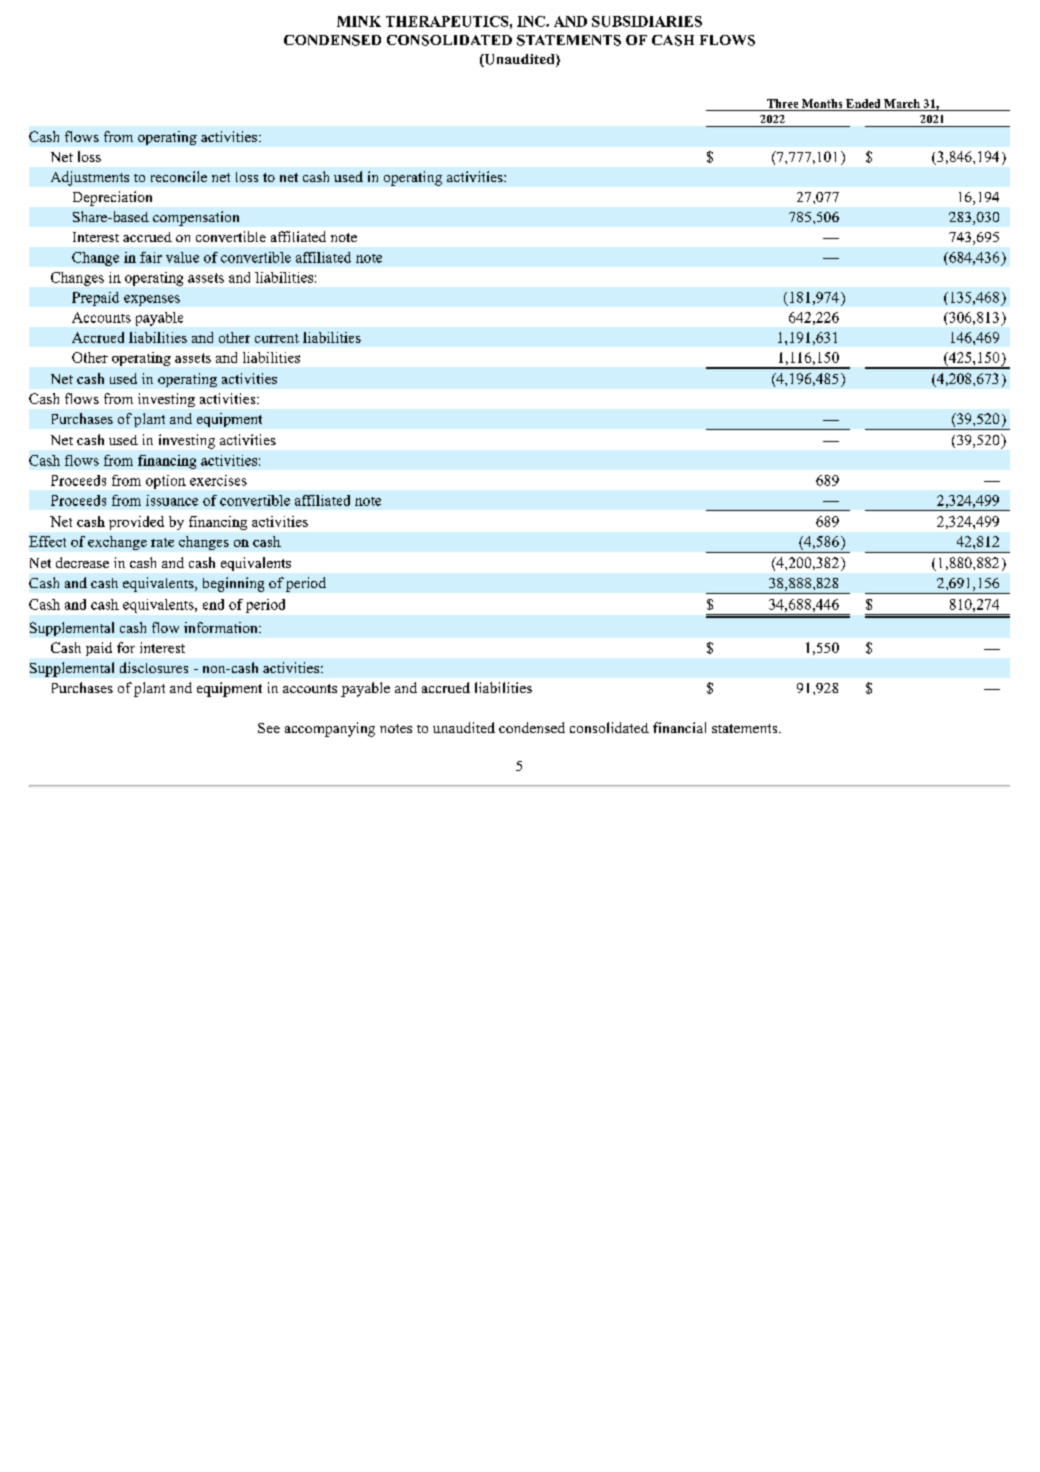 This page has width=1040, height=1472. What do you see at coordinates (151, 257) in the page?
I see `fair` at bounding box center [151, 257].
